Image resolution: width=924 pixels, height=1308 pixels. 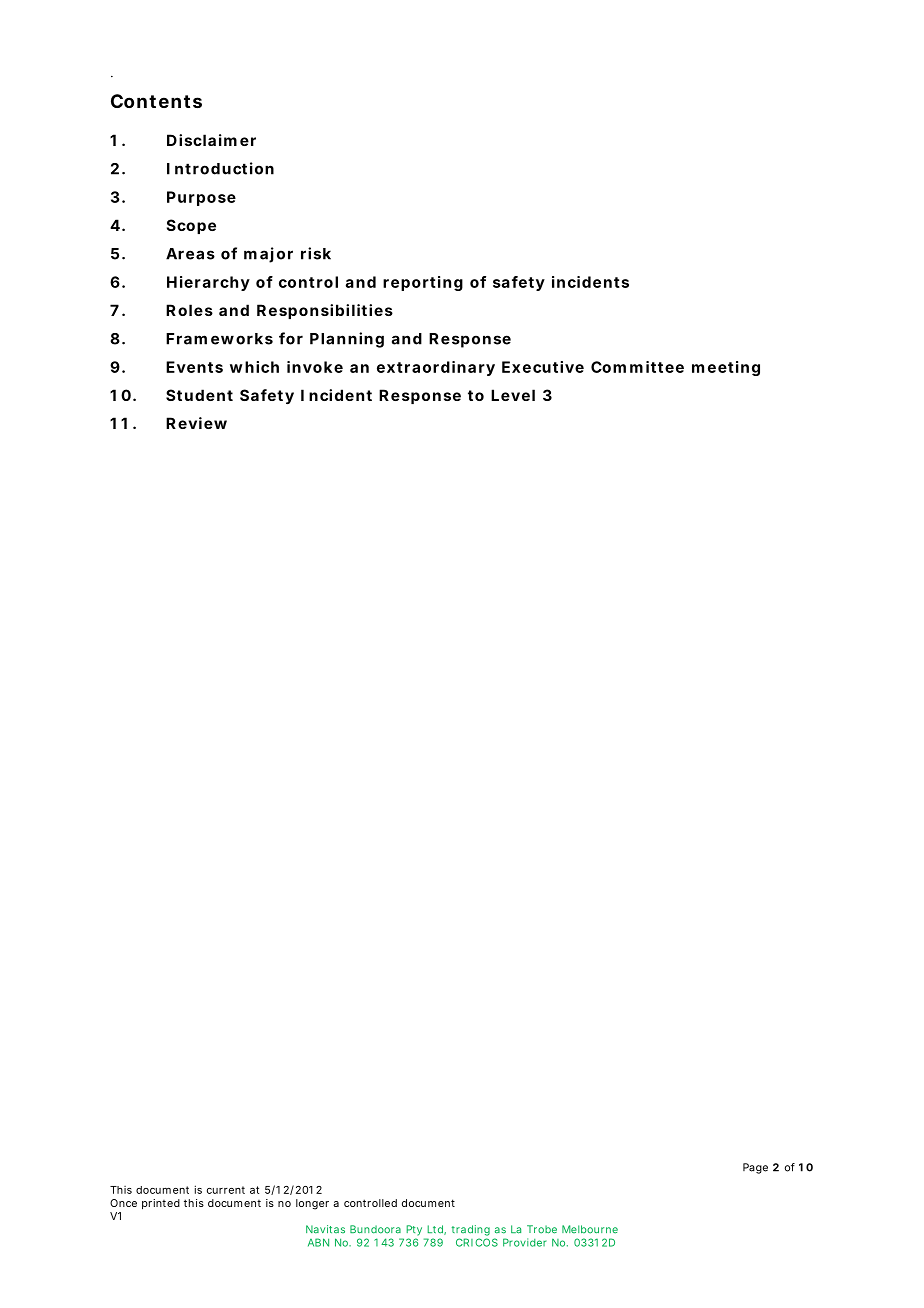 I want to click on Page, so click(x=755, y=1168).
